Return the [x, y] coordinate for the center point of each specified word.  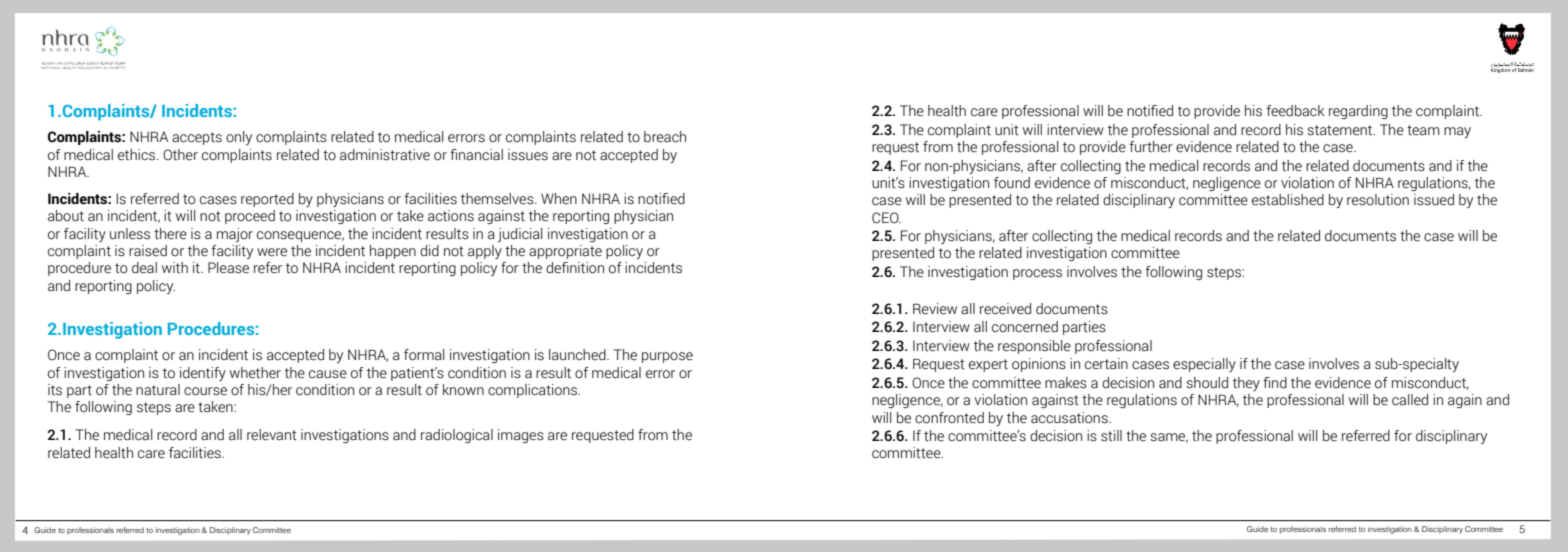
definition [575, 268]
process [1037, 274]
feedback [1295, 111]
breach [665, 137]
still [1111, 436]
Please [228, 268]
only [239, 138]
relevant [272, 435]
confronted [949, 418]
